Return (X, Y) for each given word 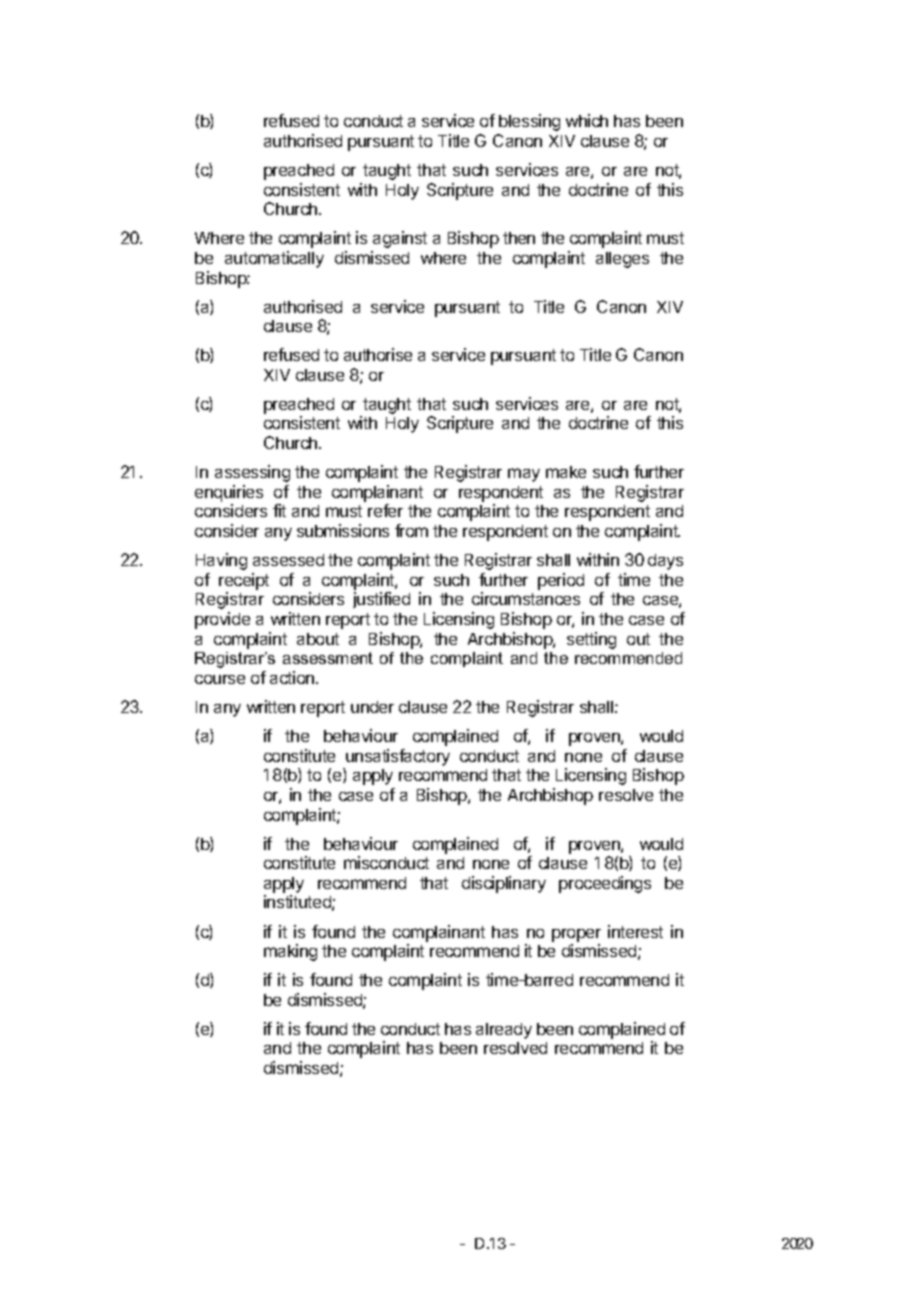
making (290, 952)
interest (635, 931)
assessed (288, 560)
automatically (274, 259)
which (587, 120)
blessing (529, 122)
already (504, 1031)
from (411, 530)
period (561, 581)
